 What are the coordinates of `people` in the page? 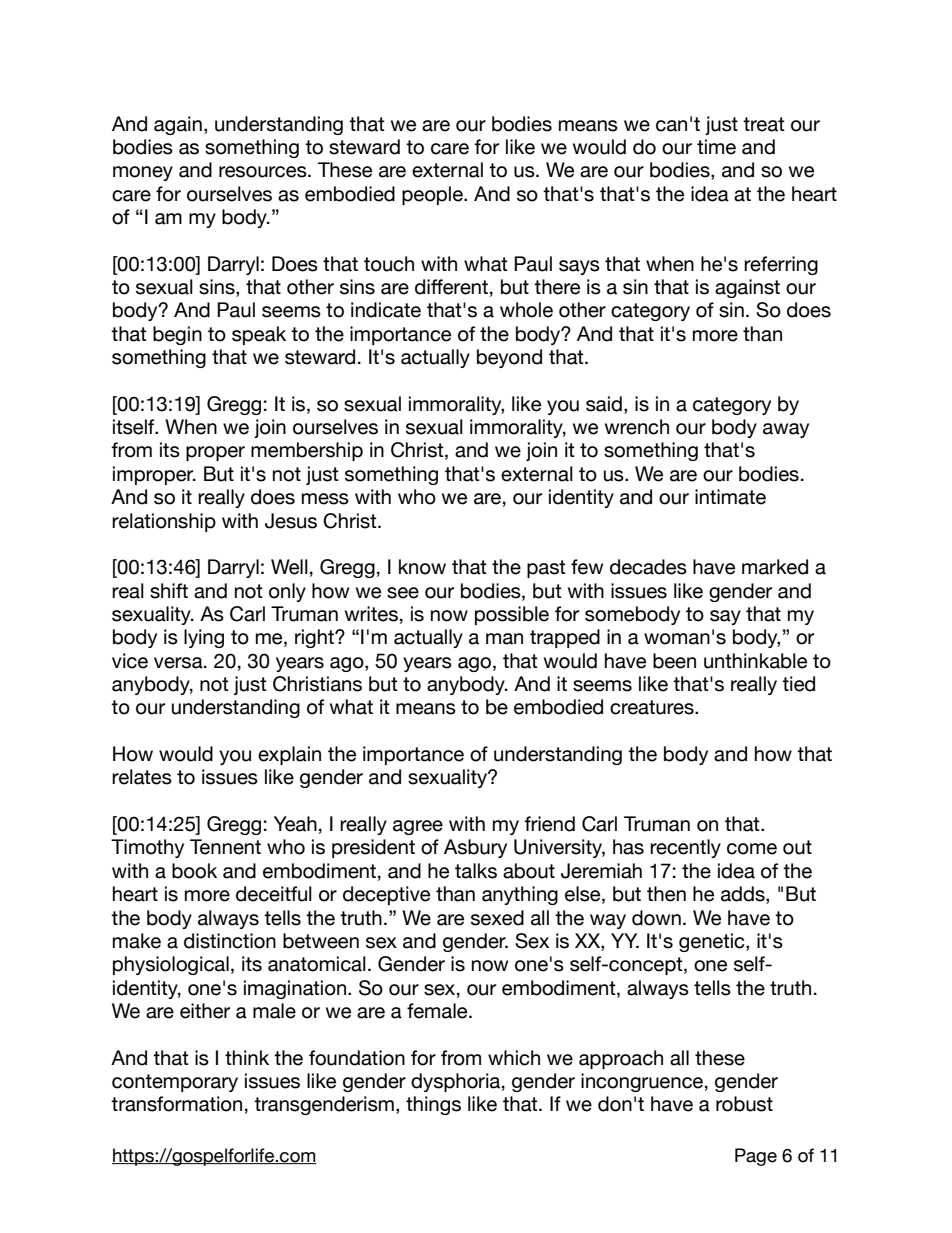 It's located at (433, 195).
